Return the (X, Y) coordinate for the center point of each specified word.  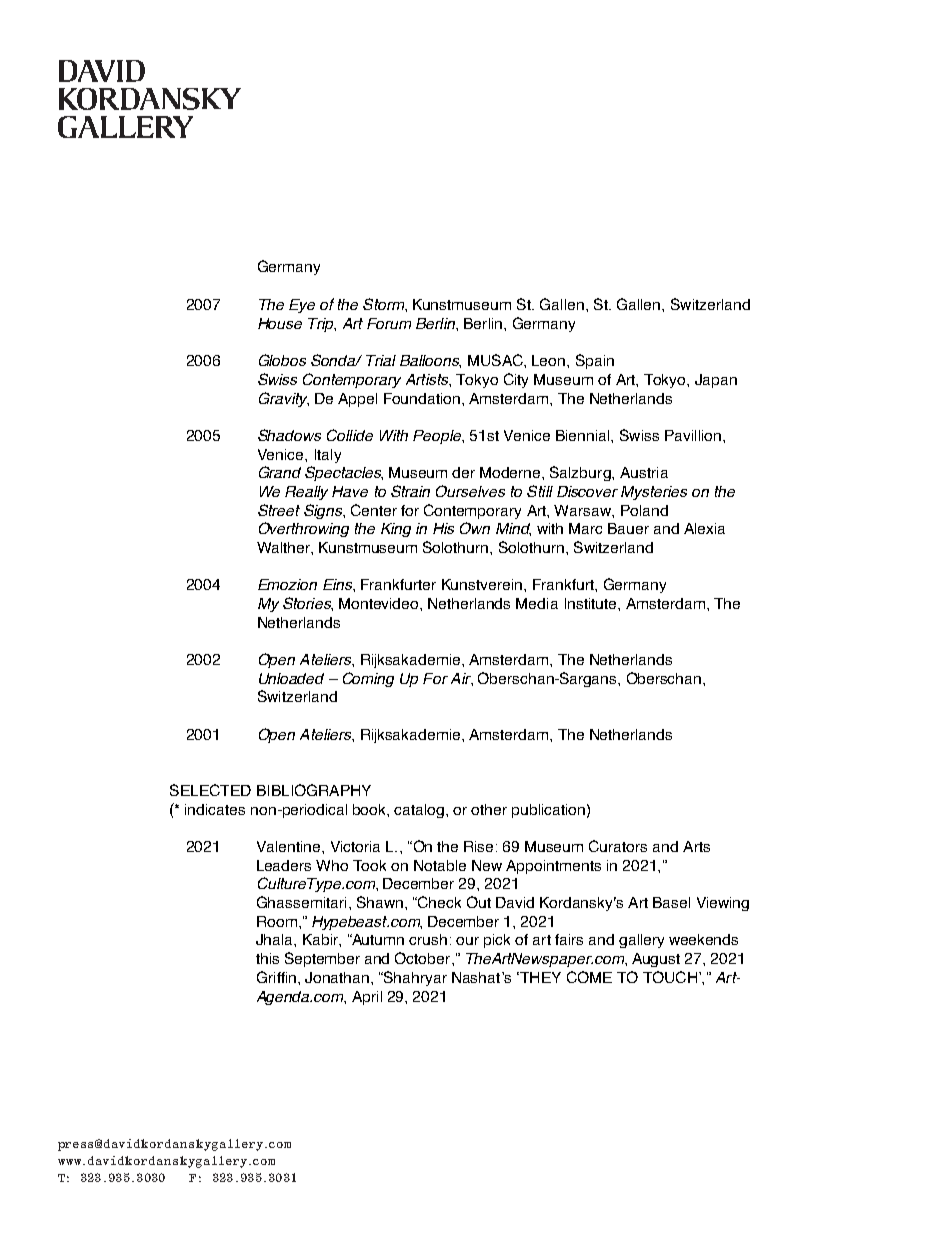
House (280, 323)
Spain (595, 361)
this (267, 958)
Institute (592, 603)
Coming (368, 679)
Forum (389, 323)
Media (537, 603)
